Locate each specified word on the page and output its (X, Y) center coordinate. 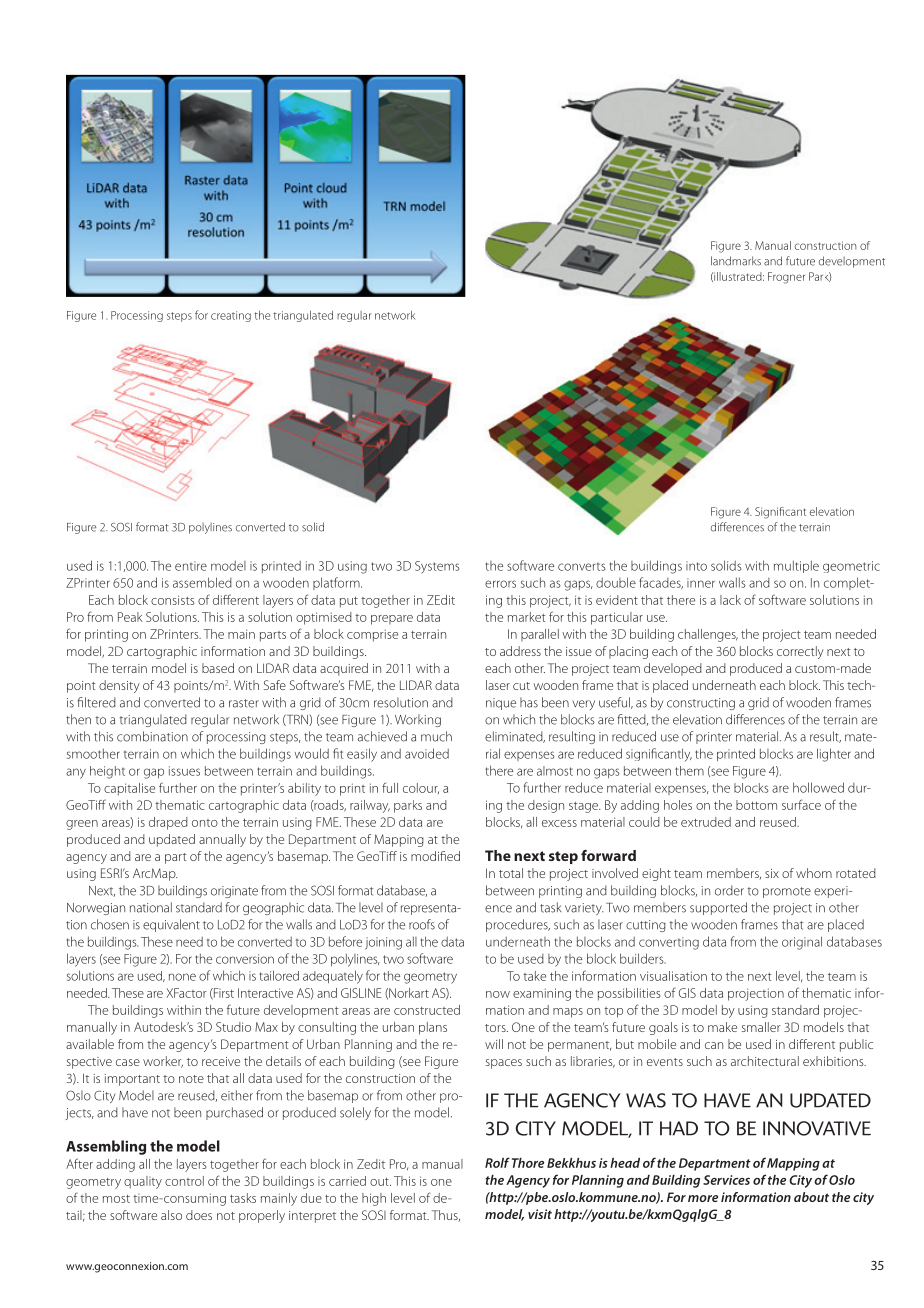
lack (730, 600)
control (184, 1181)
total (511, 873)
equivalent (171, 925)
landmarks (736, 261)
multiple (796, 566)
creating (231, 316)
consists (172, 600)
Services (726, 1180)
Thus (446, 1215)
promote (787, 892)
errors (500, 584)
